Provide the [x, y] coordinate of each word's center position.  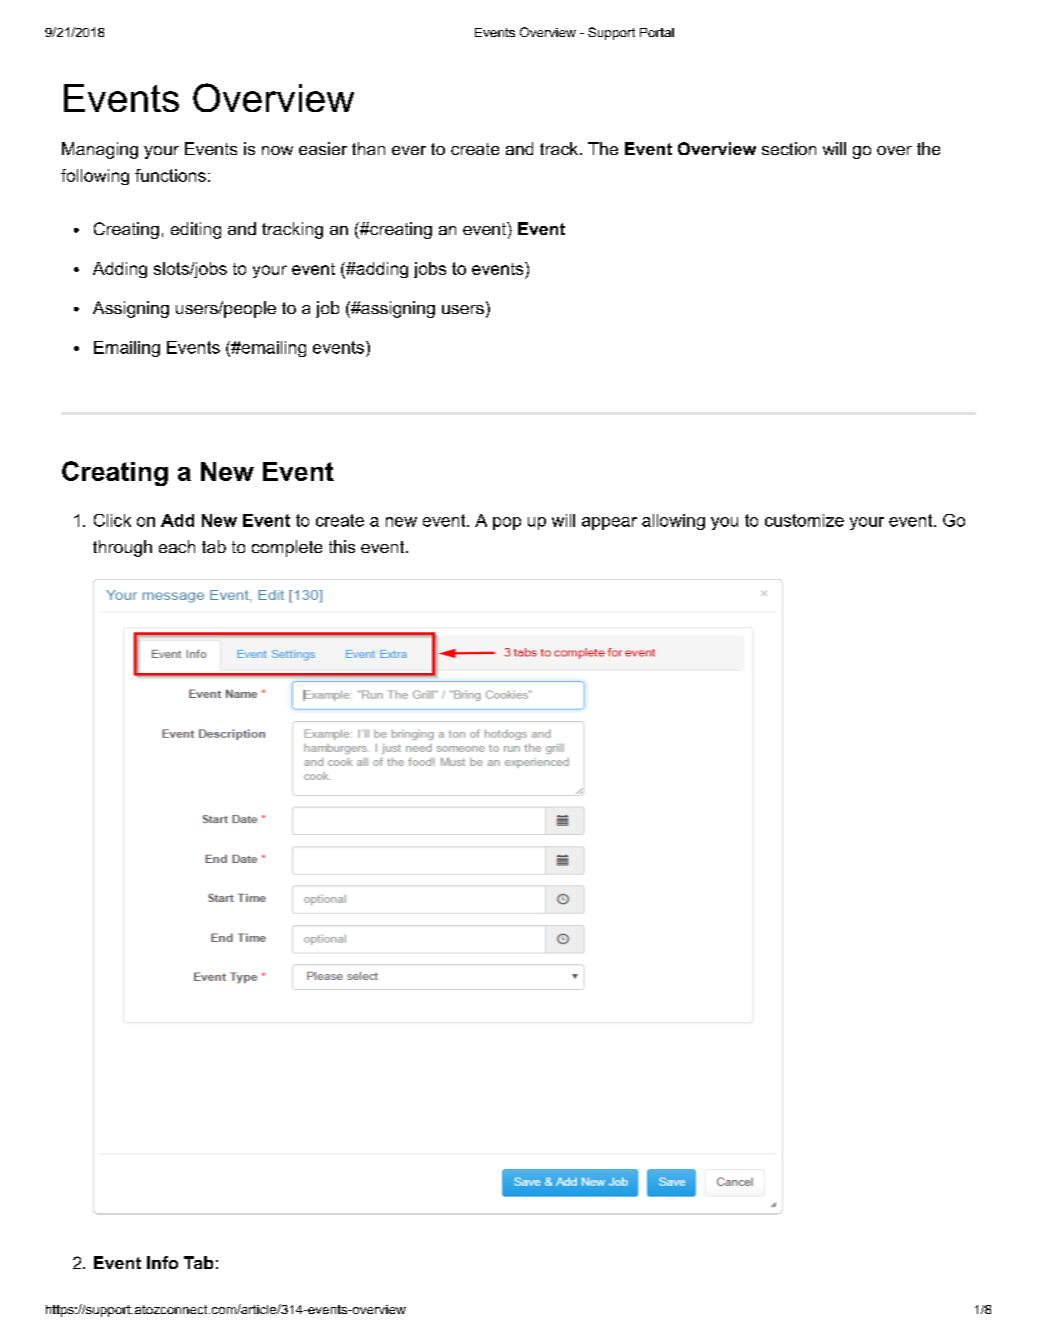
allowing [673, 522]
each [177, 546]
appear [609, 523]
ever [409, 150]
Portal [657, 32]
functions [170, 175]
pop [507, 523]
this [342, 546]
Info [162, 1262]
